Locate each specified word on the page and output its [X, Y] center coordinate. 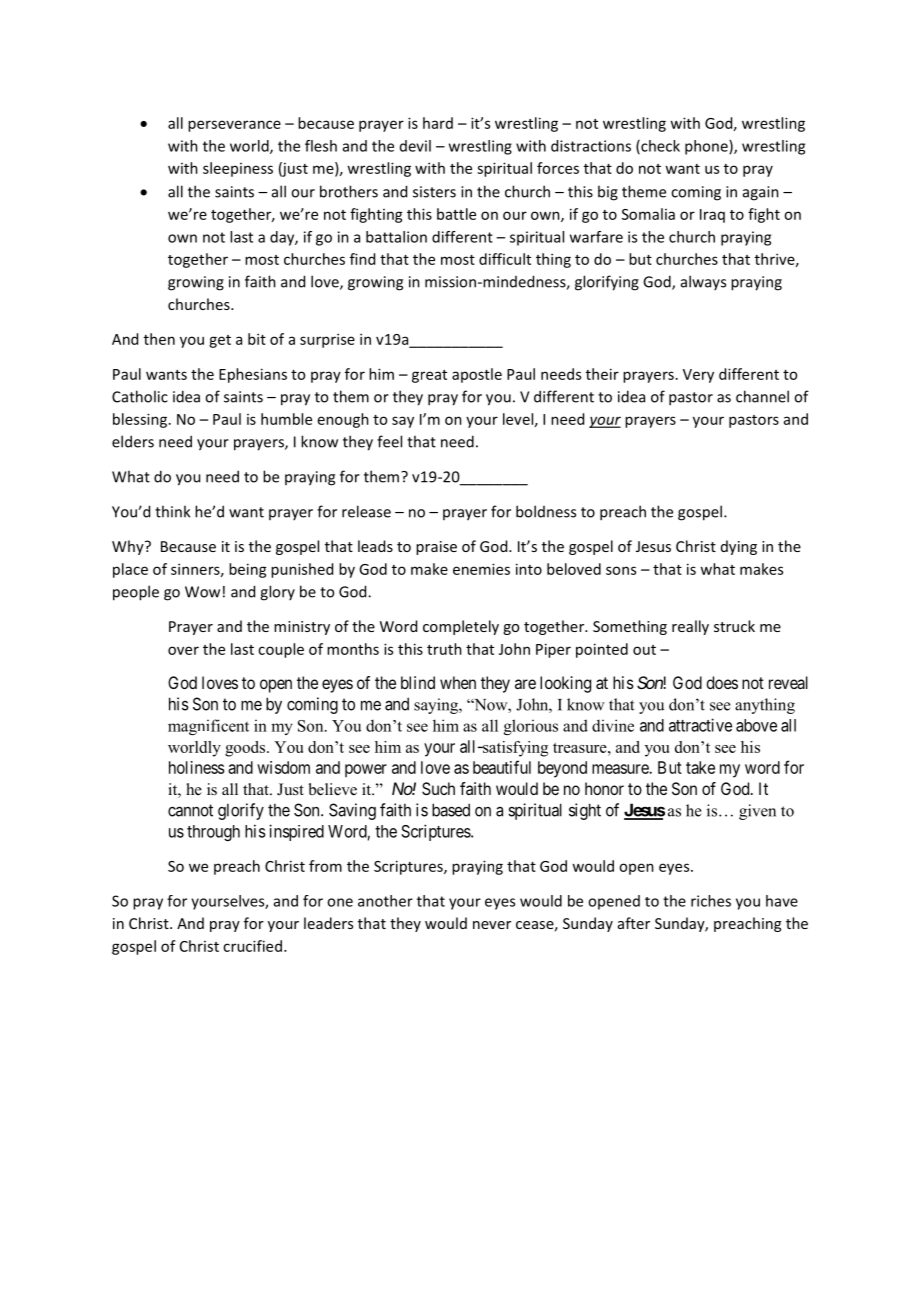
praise [436, 548]
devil [415, 146]
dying [739, 547]
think [172, 511]
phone [707, 147]
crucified [252, 946]
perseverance [234, 126]
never [492, 925]
